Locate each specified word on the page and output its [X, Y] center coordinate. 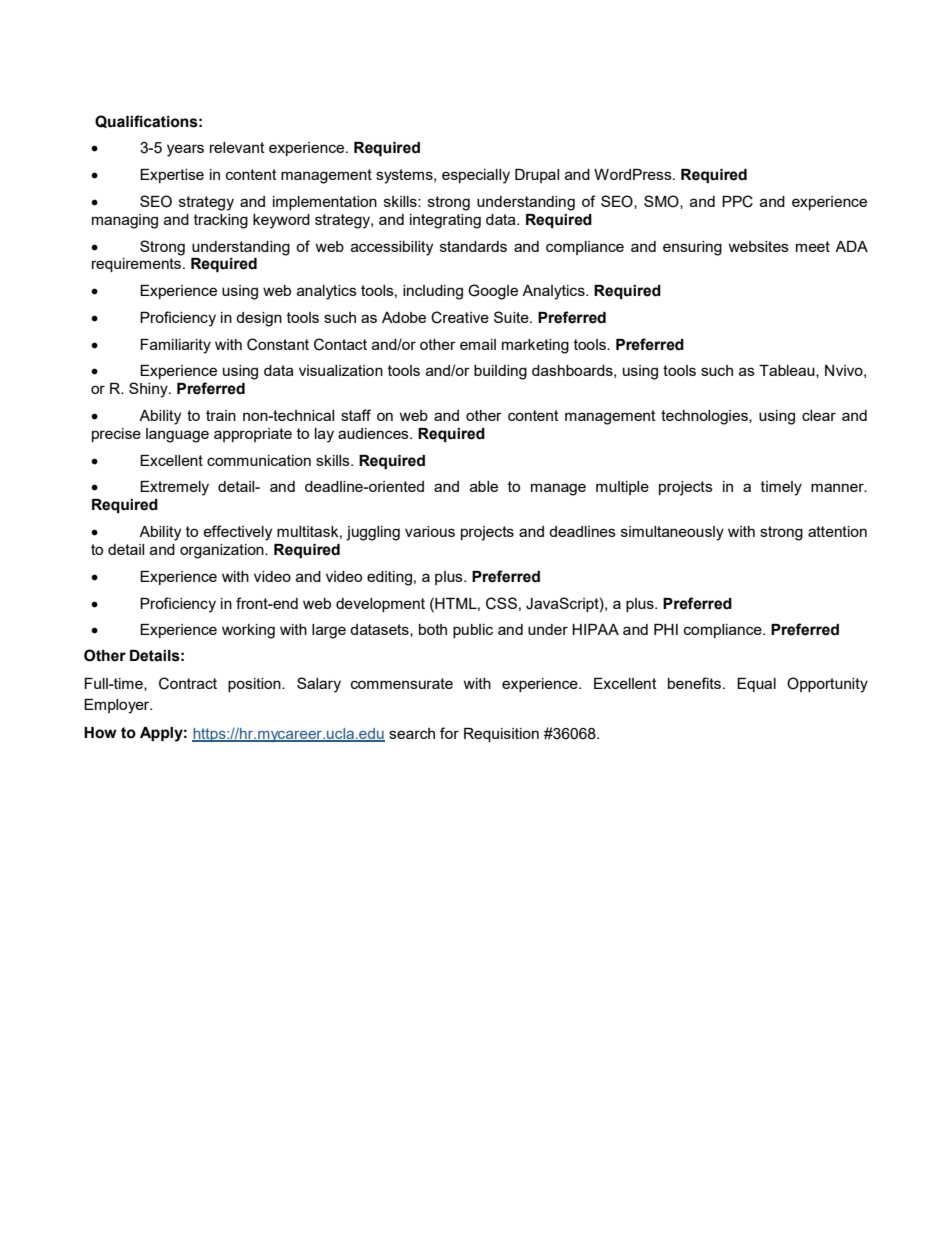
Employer [118, 706]
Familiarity [175, 346]
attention [837, 531]
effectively [237, 533]
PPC [737, 201]
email [478, 344]
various [430, 531]
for [449, 733]
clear [819, 415]
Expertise [172, 176]
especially [476, 176]
